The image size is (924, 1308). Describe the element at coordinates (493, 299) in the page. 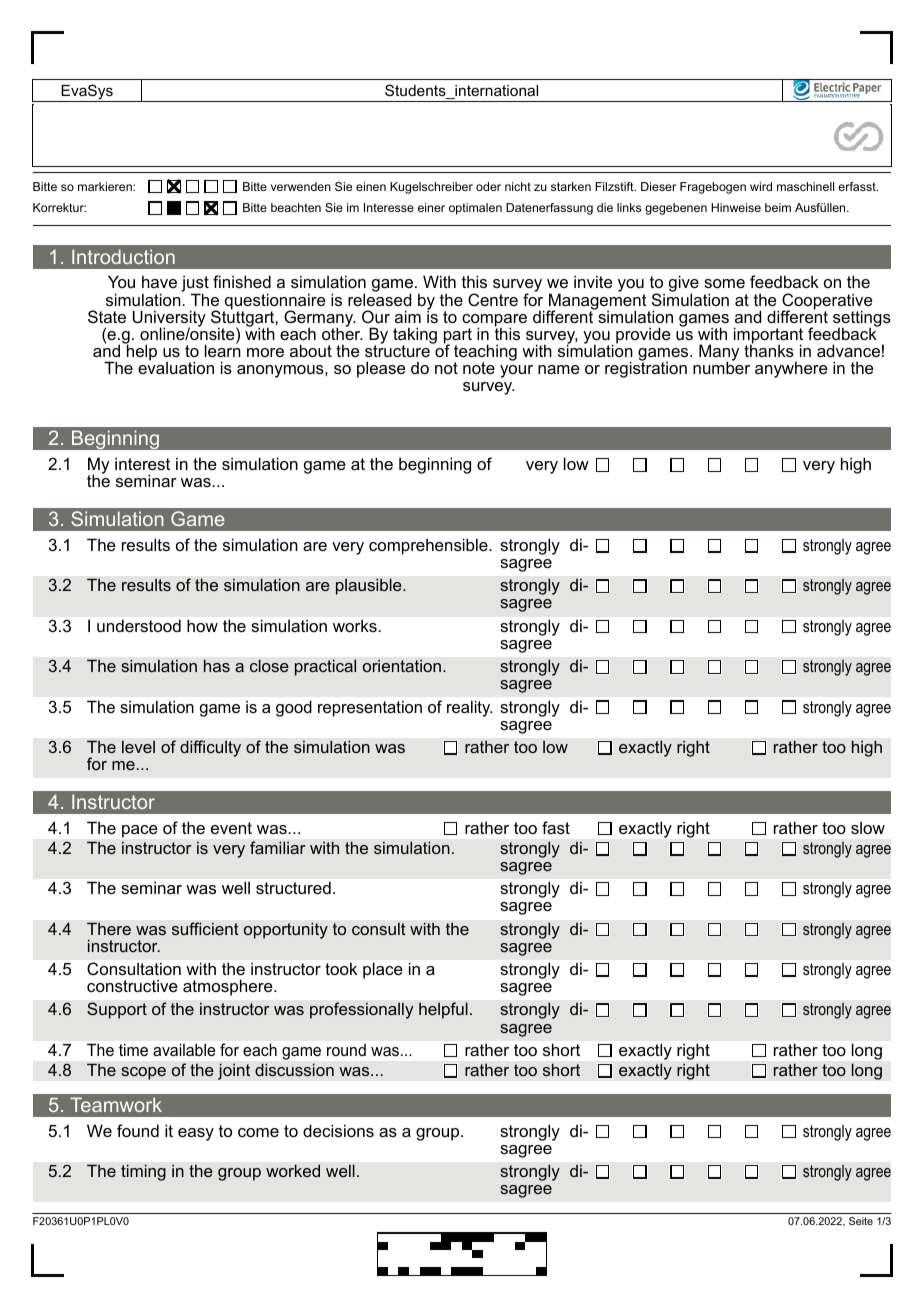

I see `Centre` at that location.
